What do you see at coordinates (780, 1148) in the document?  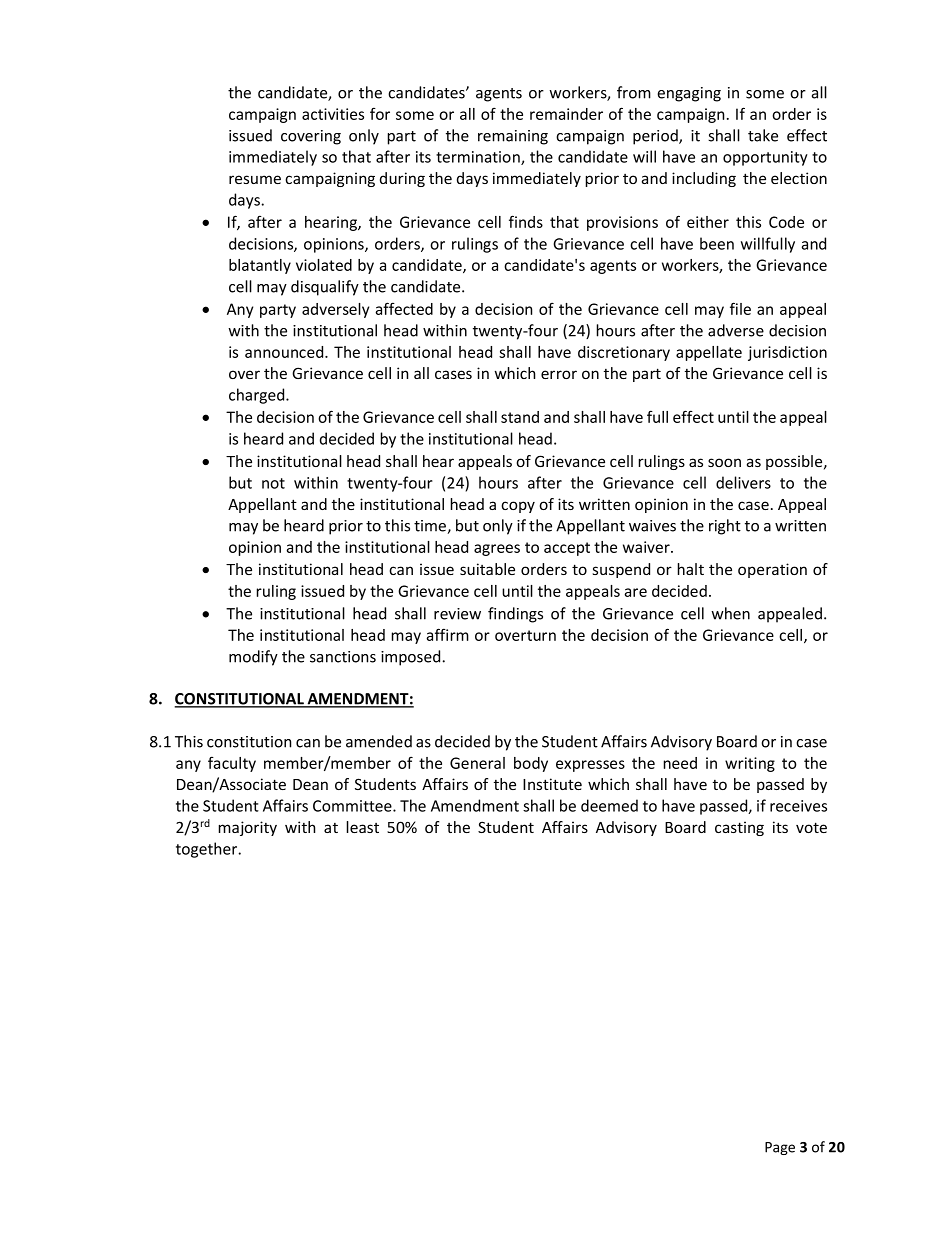 I see `Page` at bounding box center [780, 1148].
